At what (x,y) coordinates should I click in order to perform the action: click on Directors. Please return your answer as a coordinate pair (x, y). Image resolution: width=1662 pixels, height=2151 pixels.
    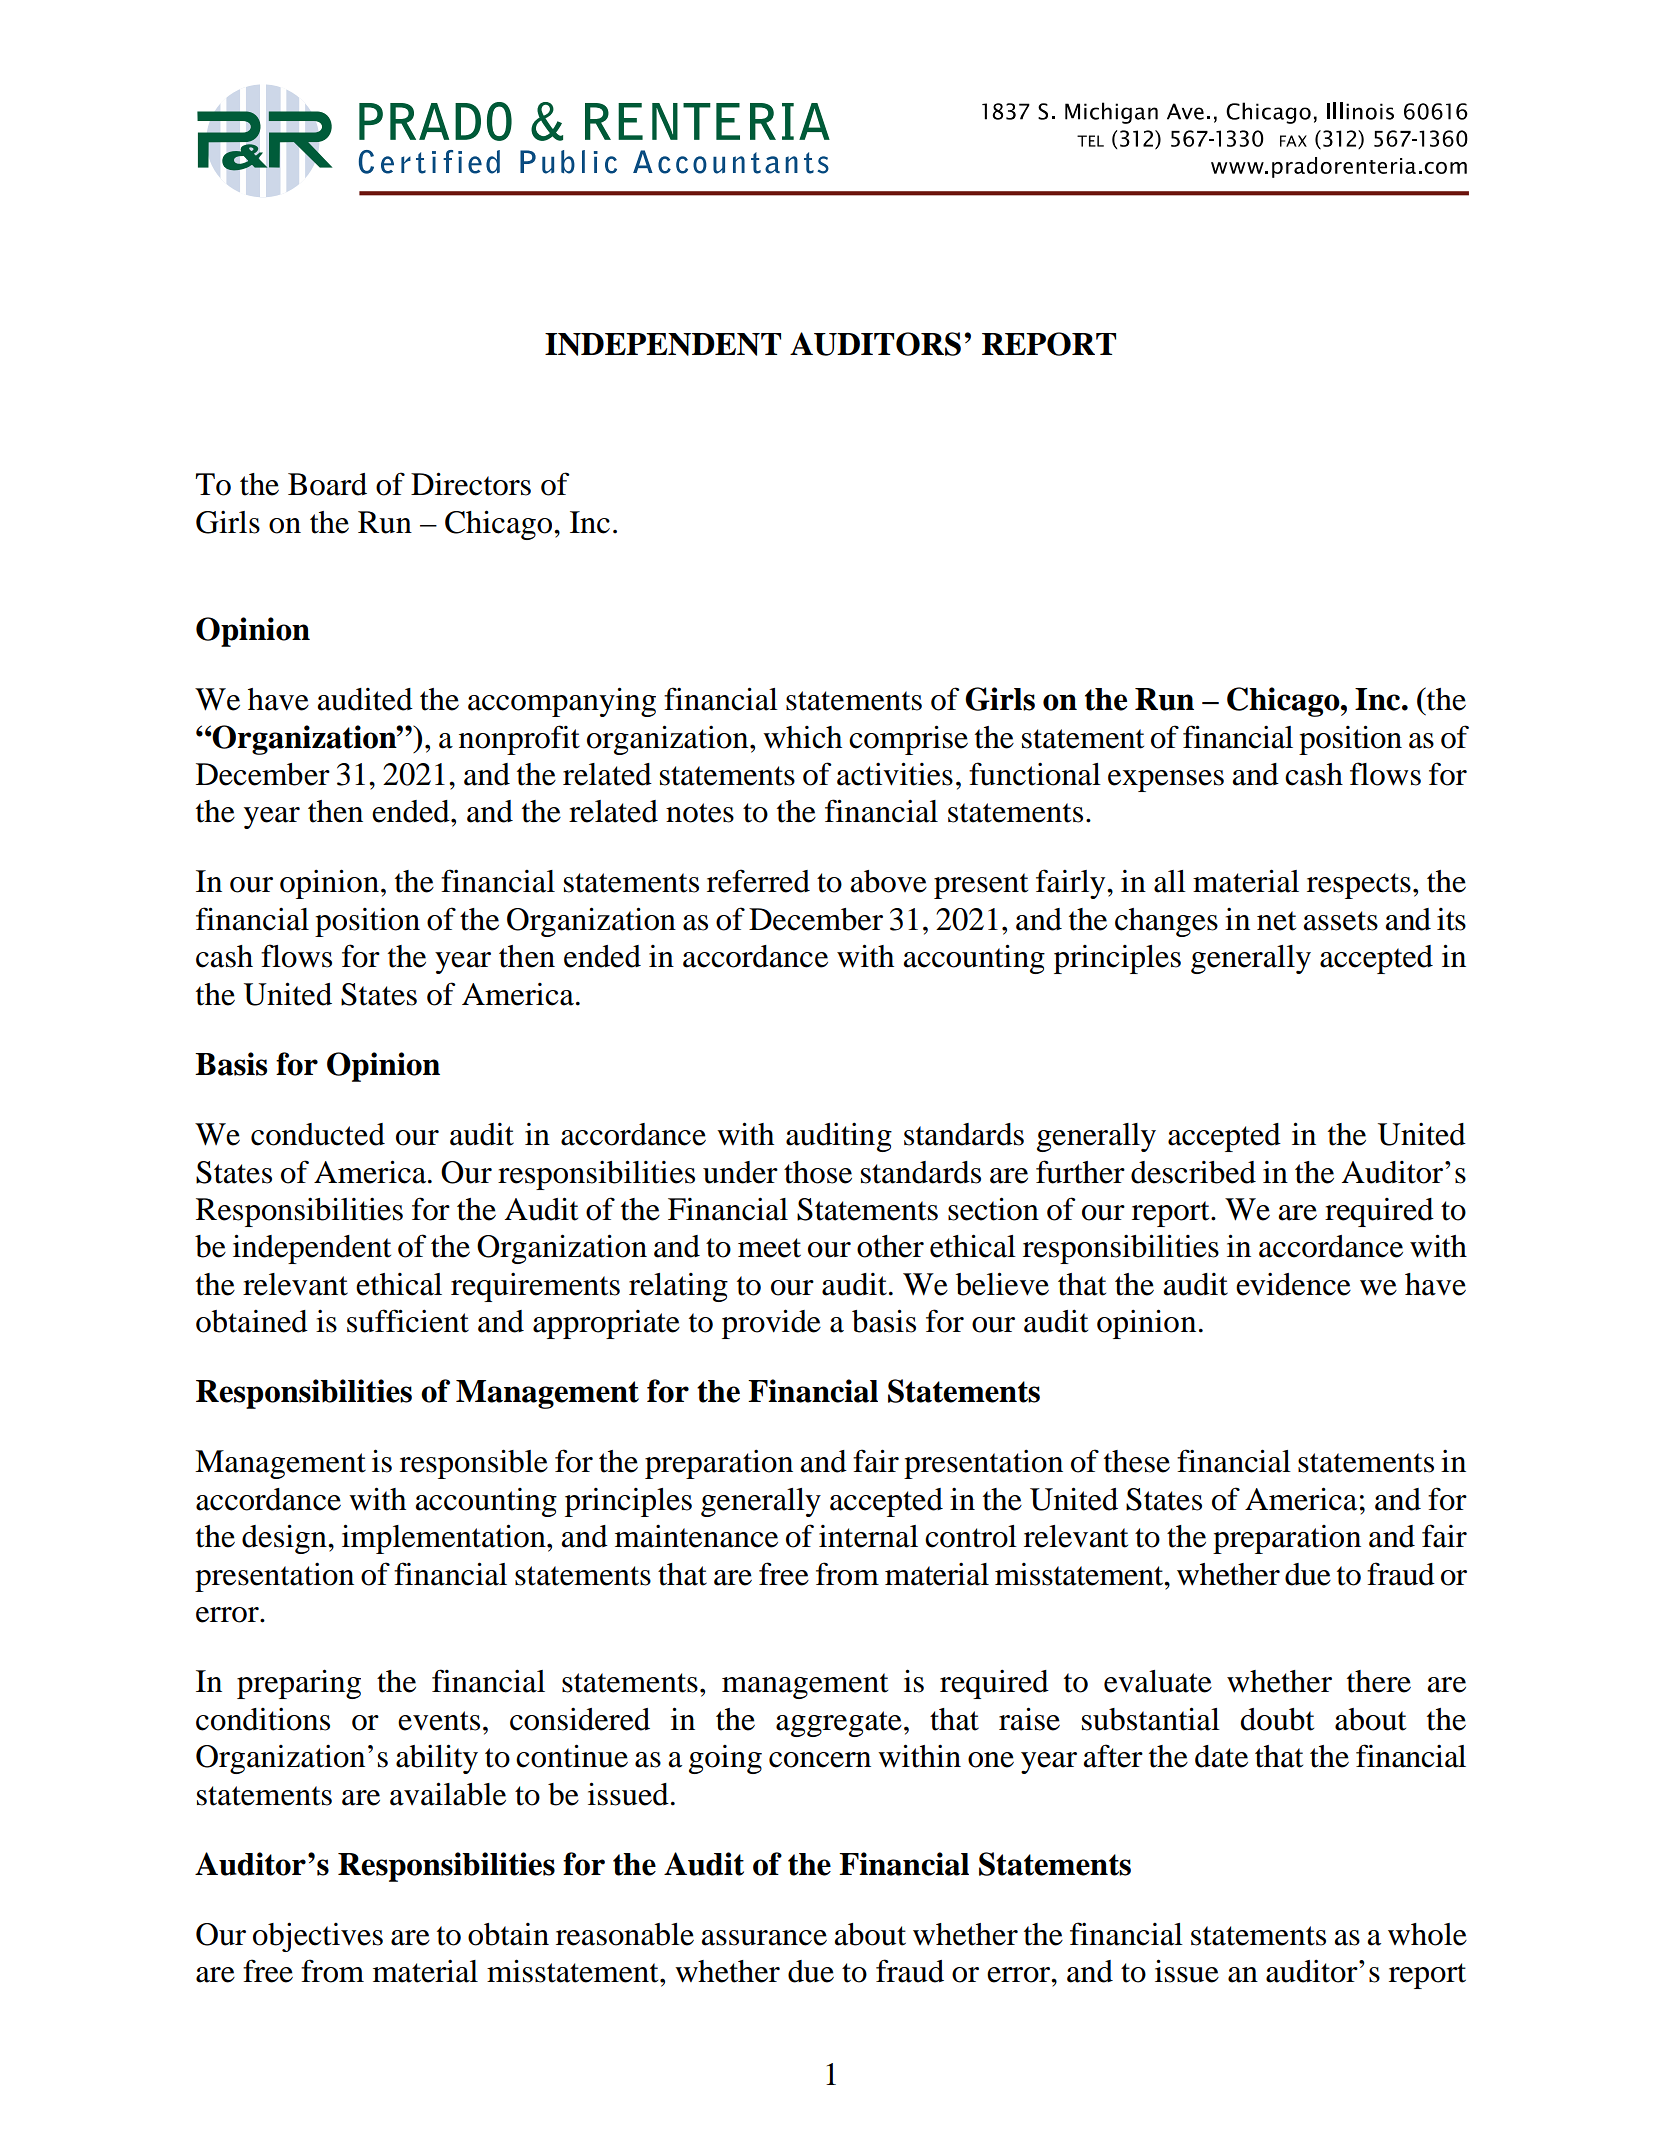
    Looking at the image, I should click on (471, 484).
